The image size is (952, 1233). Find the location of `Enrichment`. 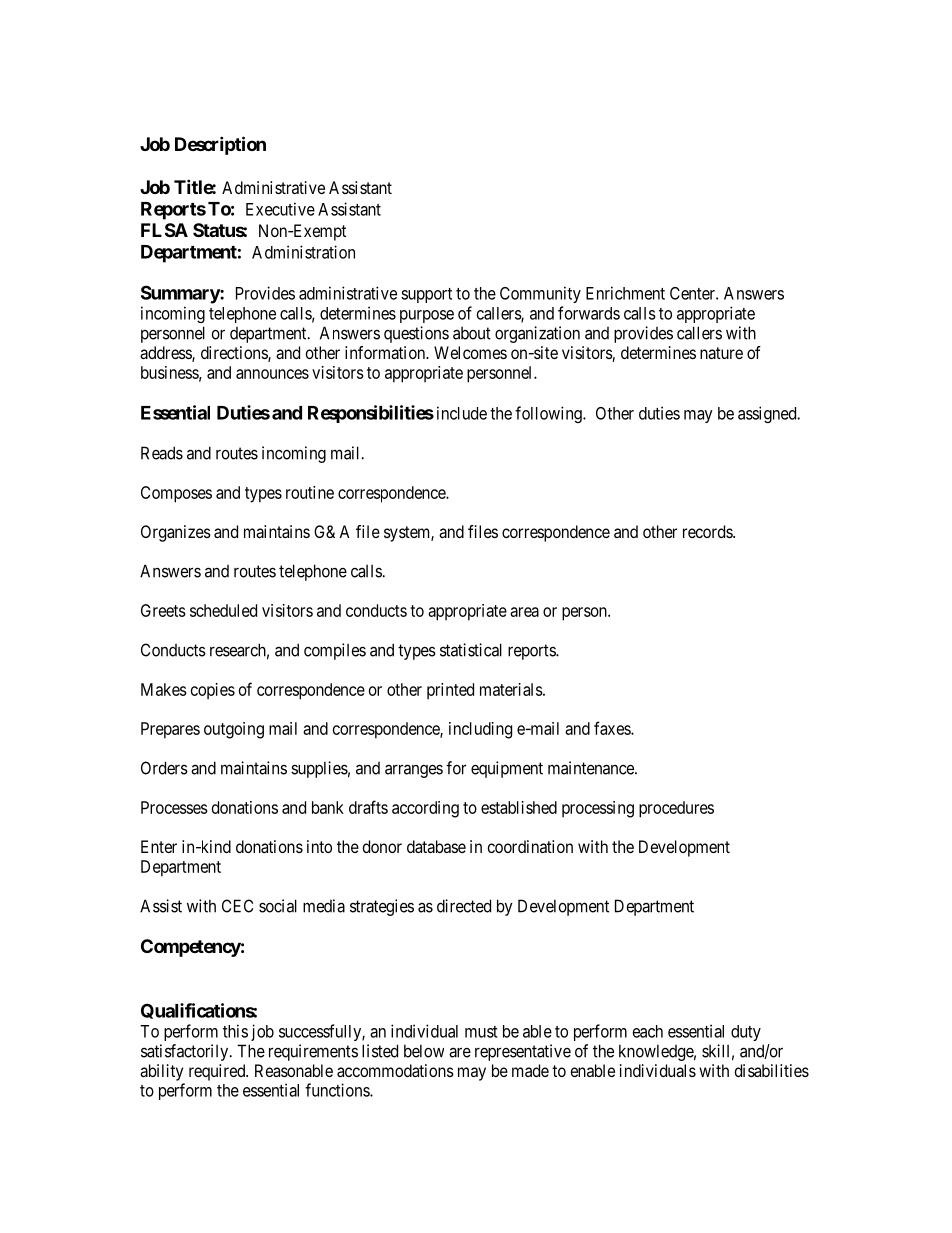

Enrichment is located at coordinates (625, 293).
